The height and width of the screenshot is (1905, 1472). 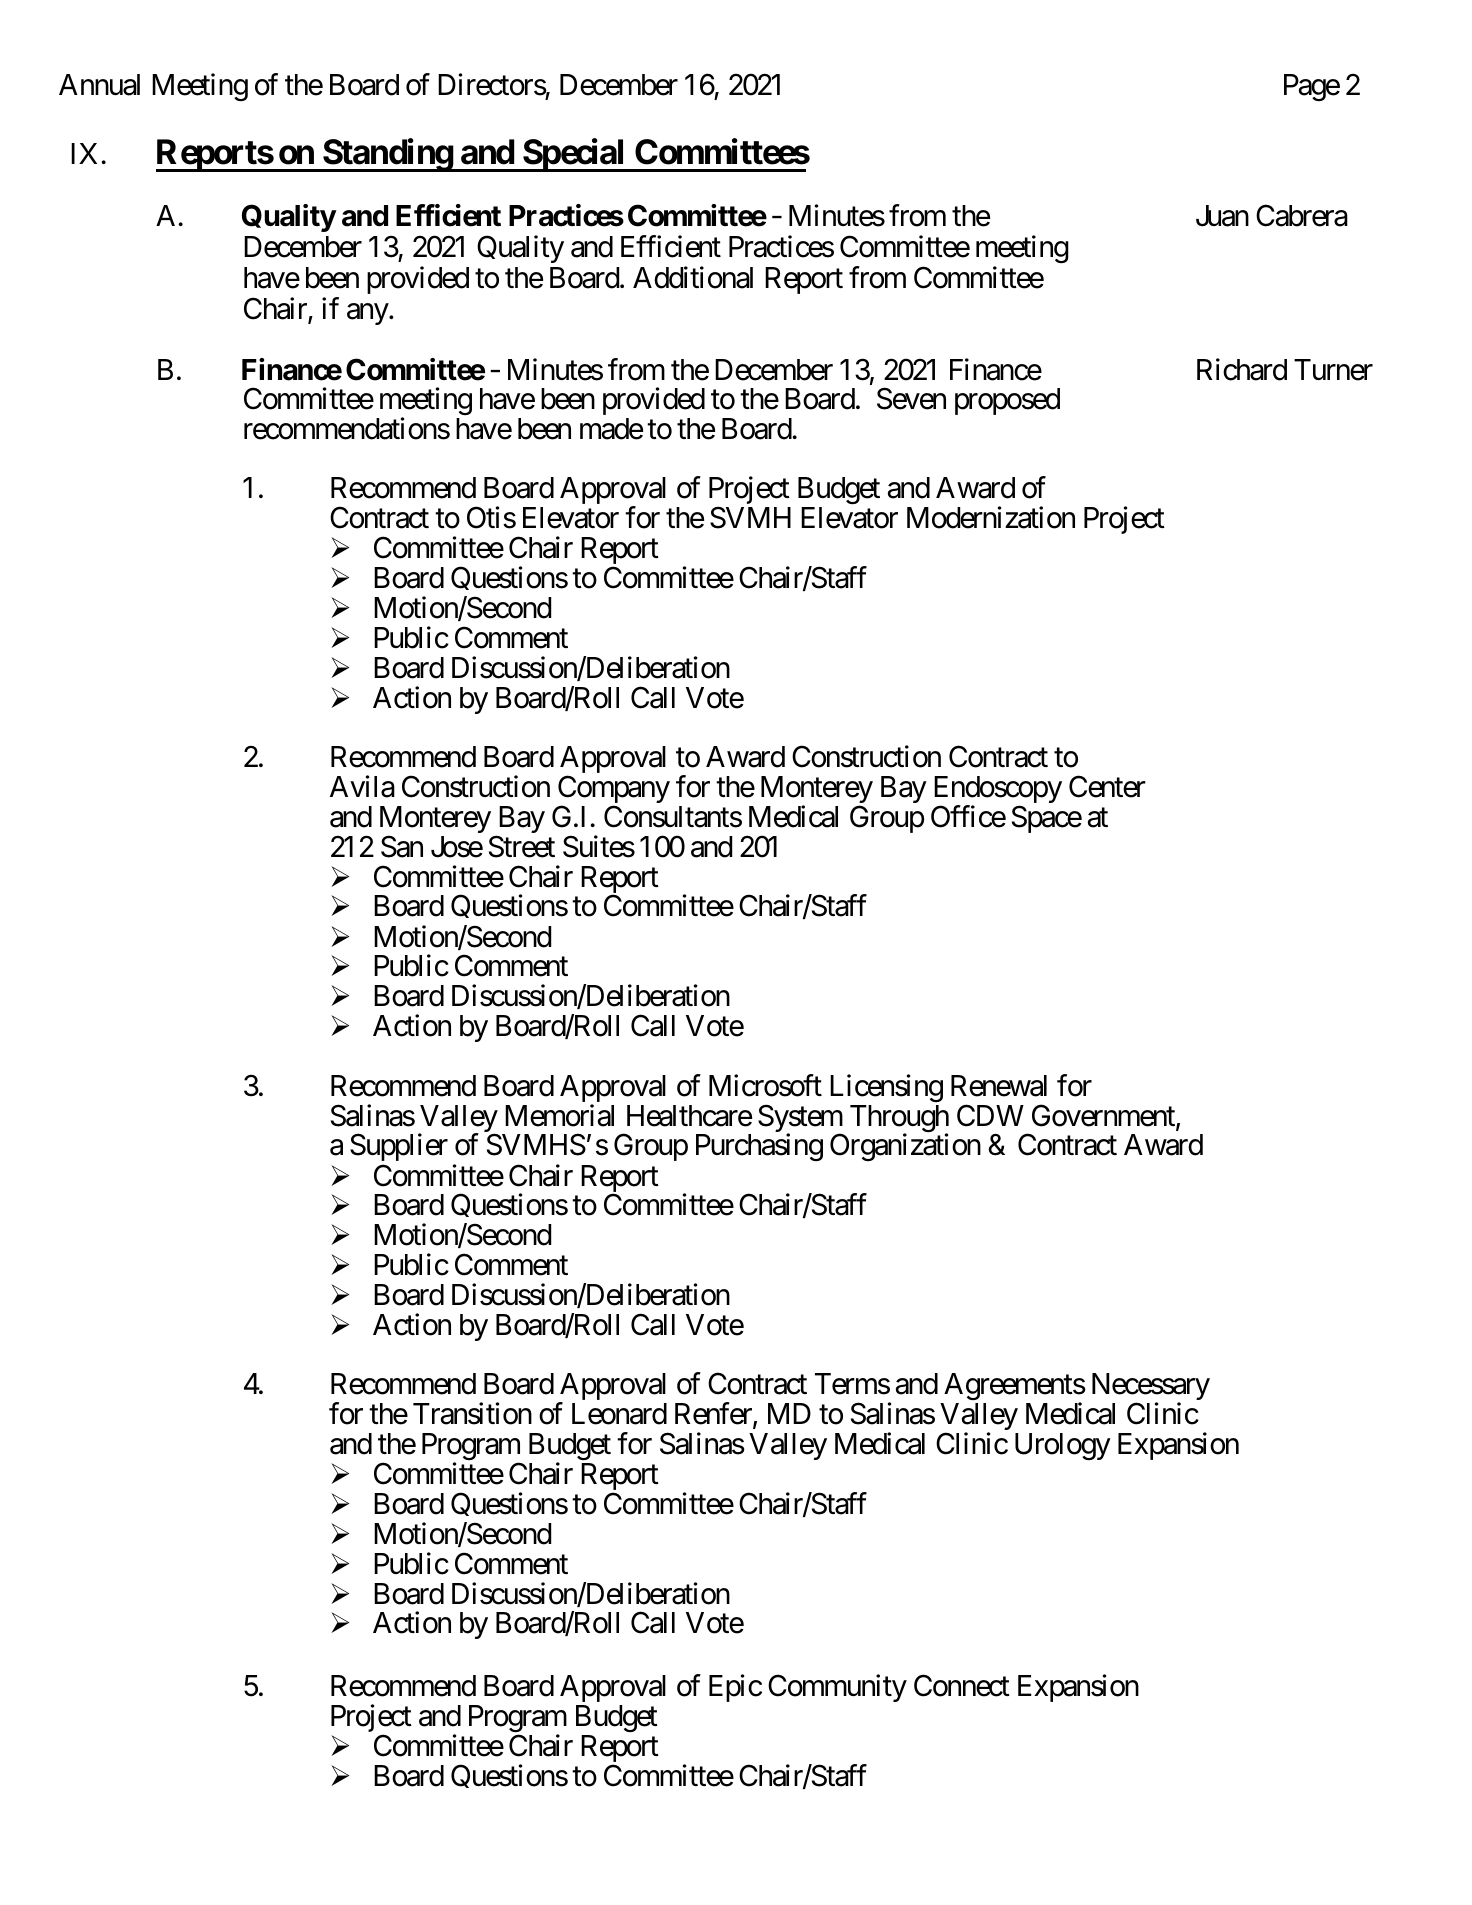 What do you see at coordinates (362, 786) in the screenshot?
I see `Avila` at bounding box center [362, 786].
